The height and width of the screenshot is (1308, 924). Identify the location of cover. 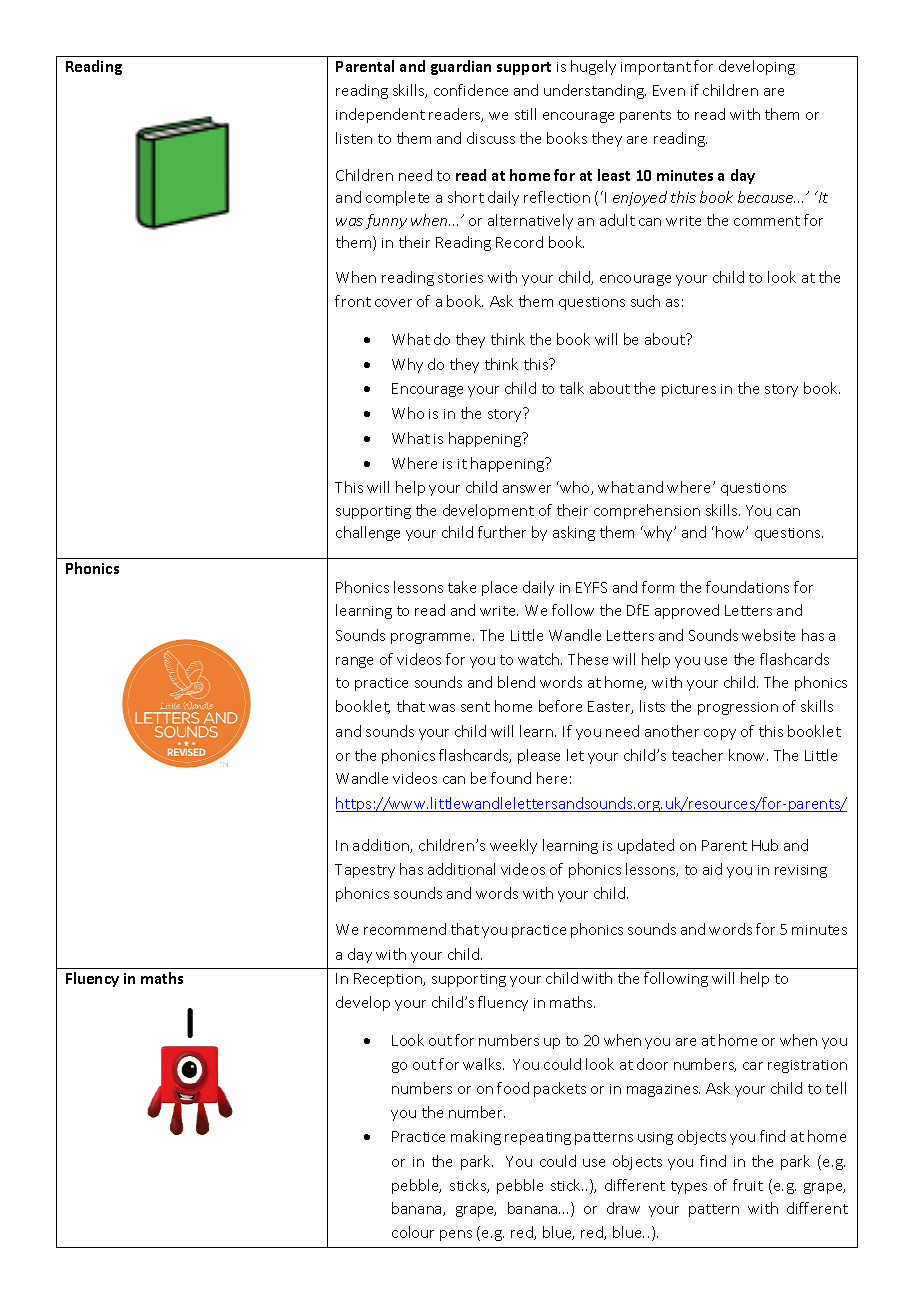
(393, 303).
